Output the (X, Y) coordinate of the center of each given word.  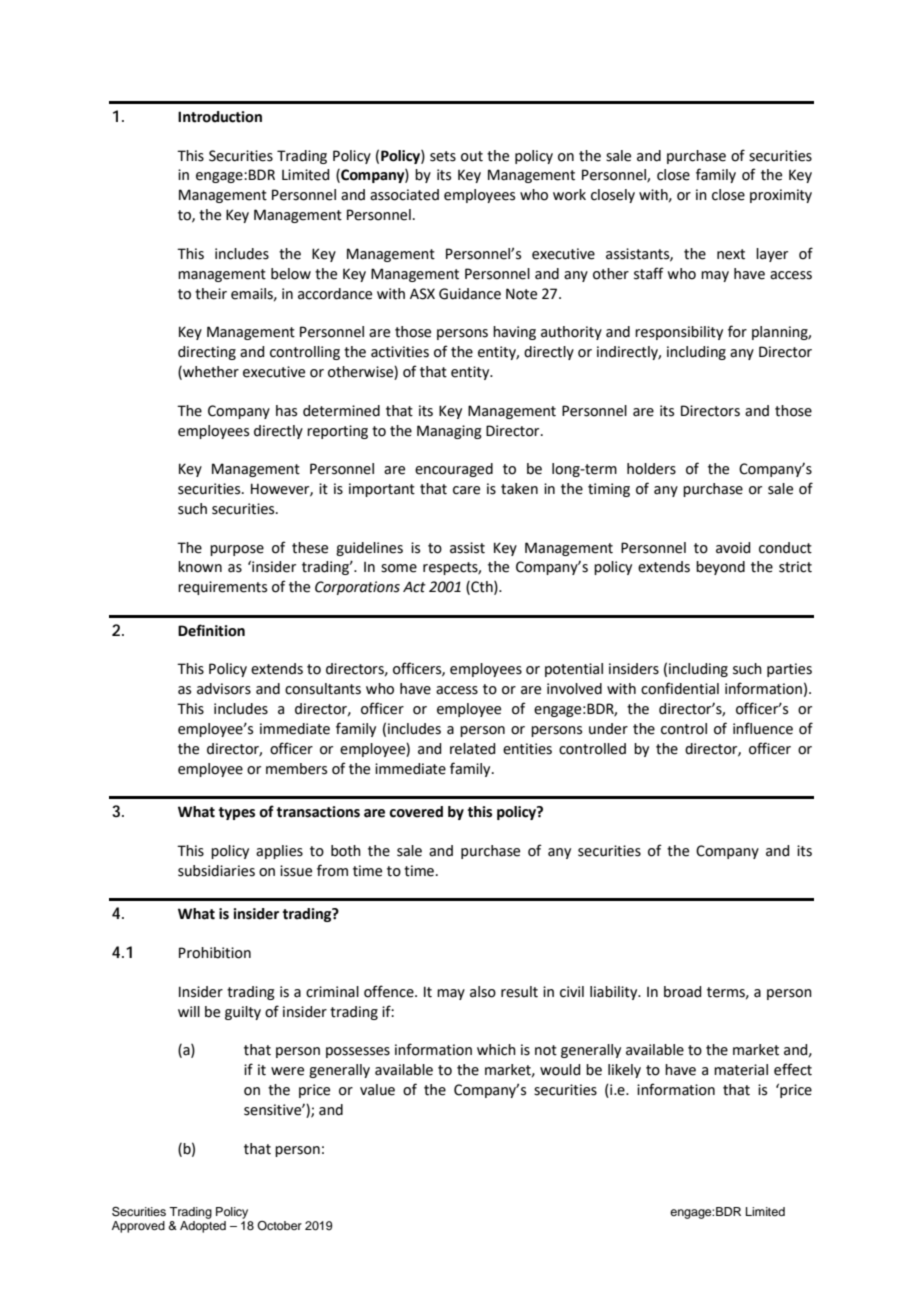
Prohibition (215, 953)
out (472, 156)
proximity (781, 196)
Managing (449, 432)
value (377, 1090)
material (741, 1070)
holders (651, 469)
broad (682, 992)
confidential (680, 688)
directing (207, 353)
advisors (224, 689)
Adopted (203, 1227)
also (483, 992)
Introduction (220, 117)
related (472, 749)
